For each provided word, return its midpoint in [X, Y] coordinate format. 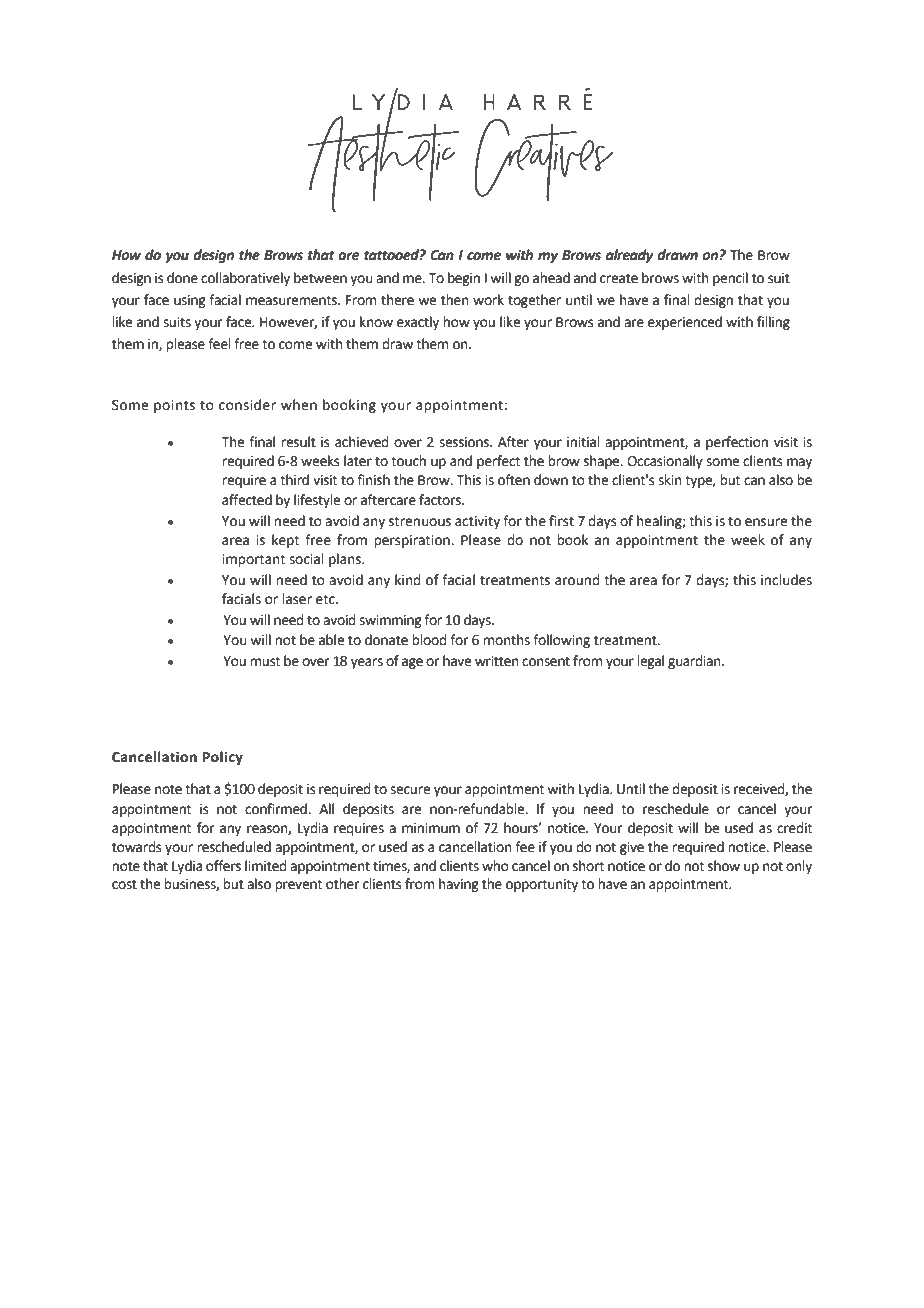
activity [477, 522]
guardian [695, 662]
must [265, 661]
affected [247, 500]
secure [410, 790]
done [182, 278]
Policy [223, 758]
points [174, 406]
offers [223, 866]
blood [429, 640]
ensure [766, 522]
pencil [730, 279]
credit [794, 828]
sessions [465, 442]
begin [464, 279]
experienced [685, 323]
